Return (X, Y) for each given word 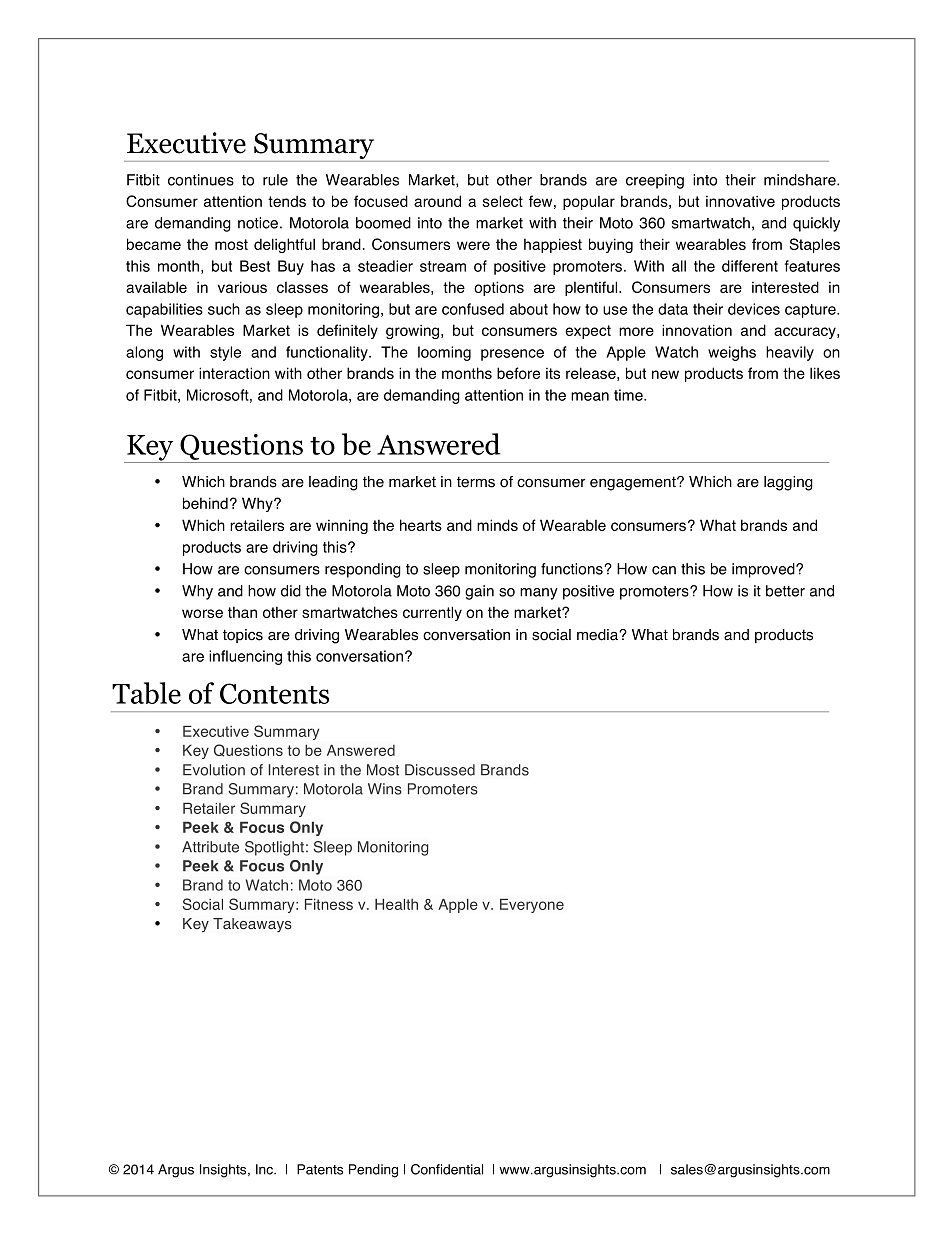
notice (258, 223)
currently (432, 613)
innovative (740, 201)
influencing (245, 657)
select (503, 201)
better (785, 591)
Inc (266, 1169)
